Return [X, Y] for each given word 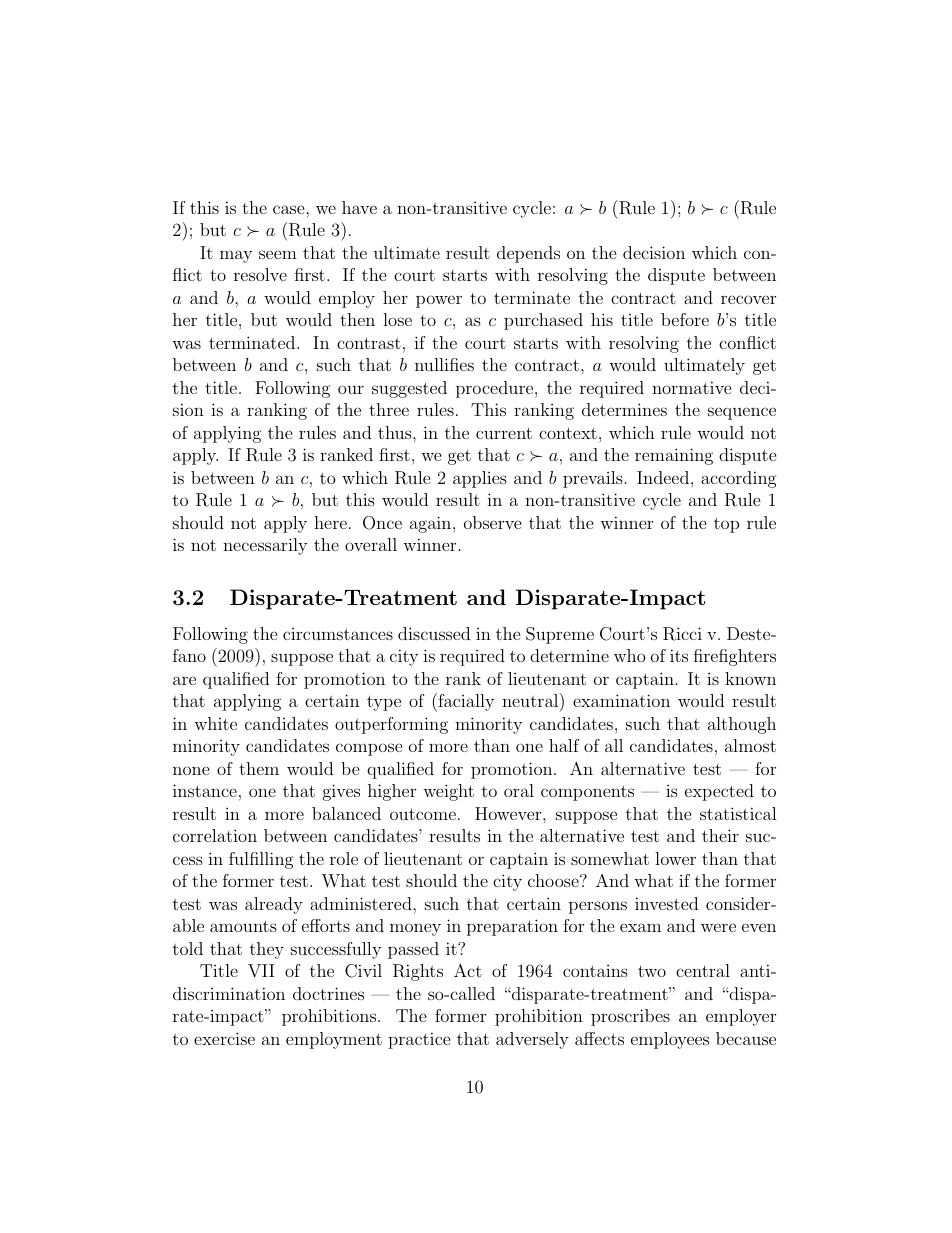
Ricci [682, 634]
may [236, 256]
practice [419, 1040]
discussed [434, 633]
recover [748, 299]
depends [528, 254]
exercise [224, 1038]
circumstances [338, 634]
